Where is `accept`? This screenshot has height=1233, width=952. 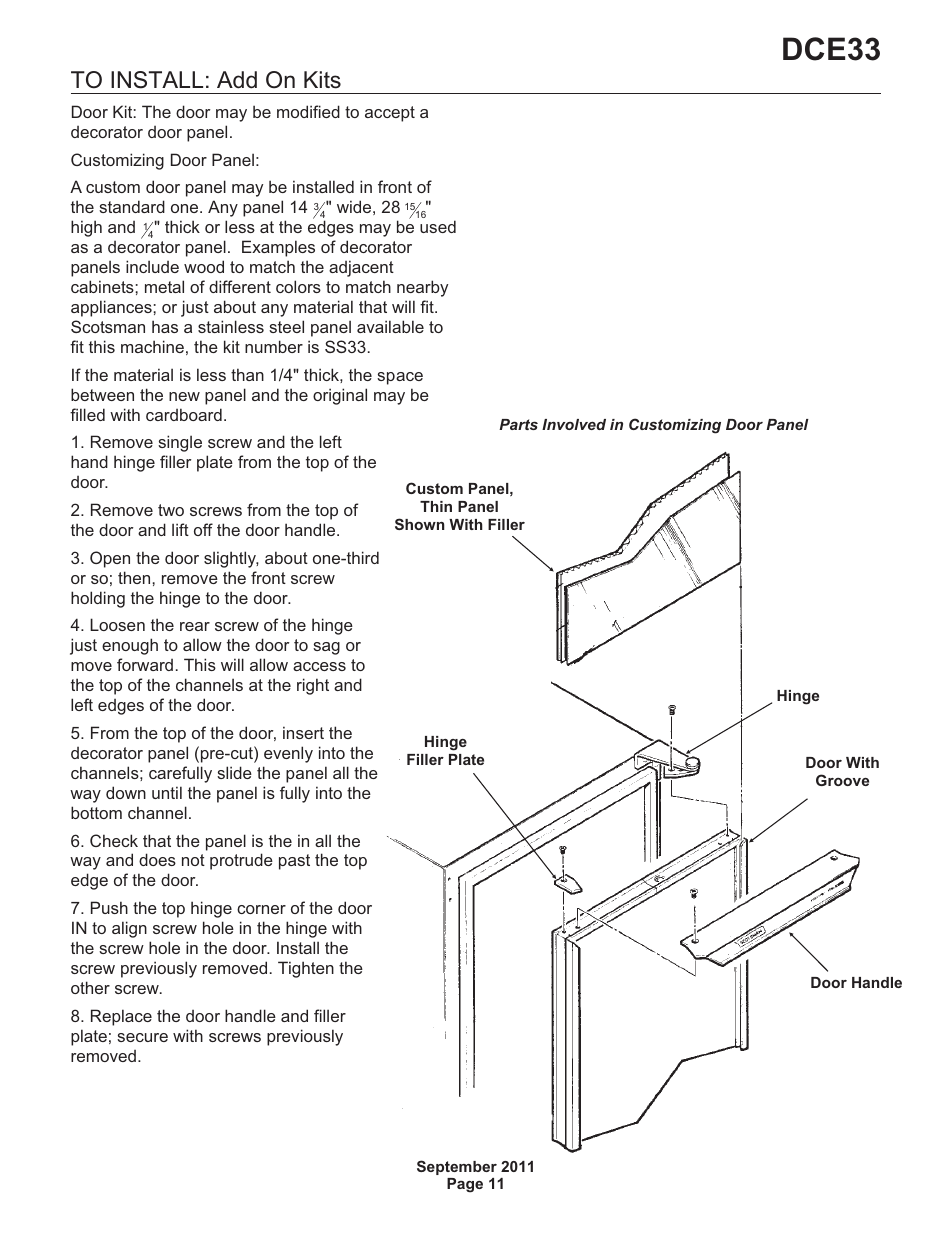 accept is located at coordinates (390, 114).
